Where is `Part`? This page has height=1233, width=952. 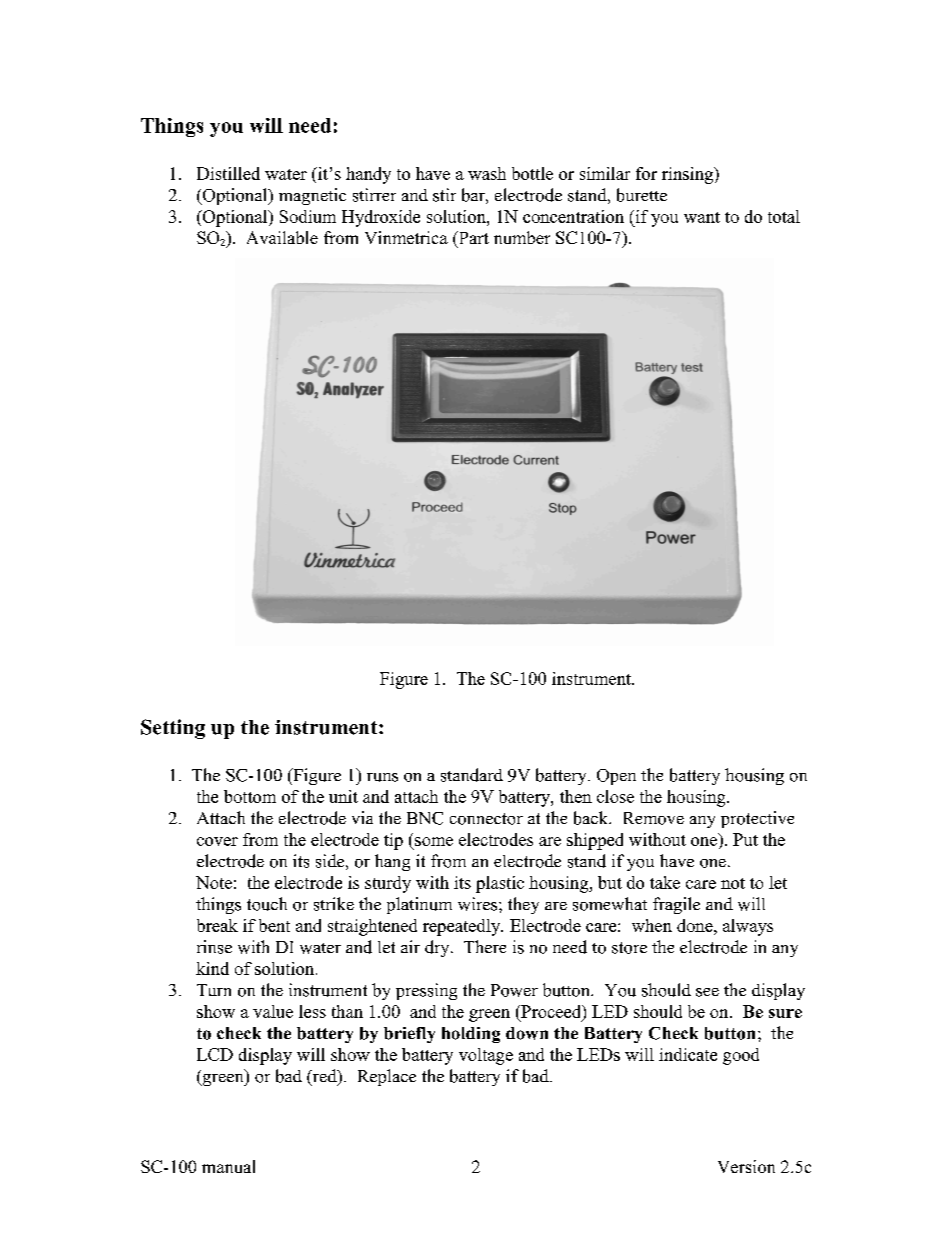 Part is located at coordinates (472, 239).
